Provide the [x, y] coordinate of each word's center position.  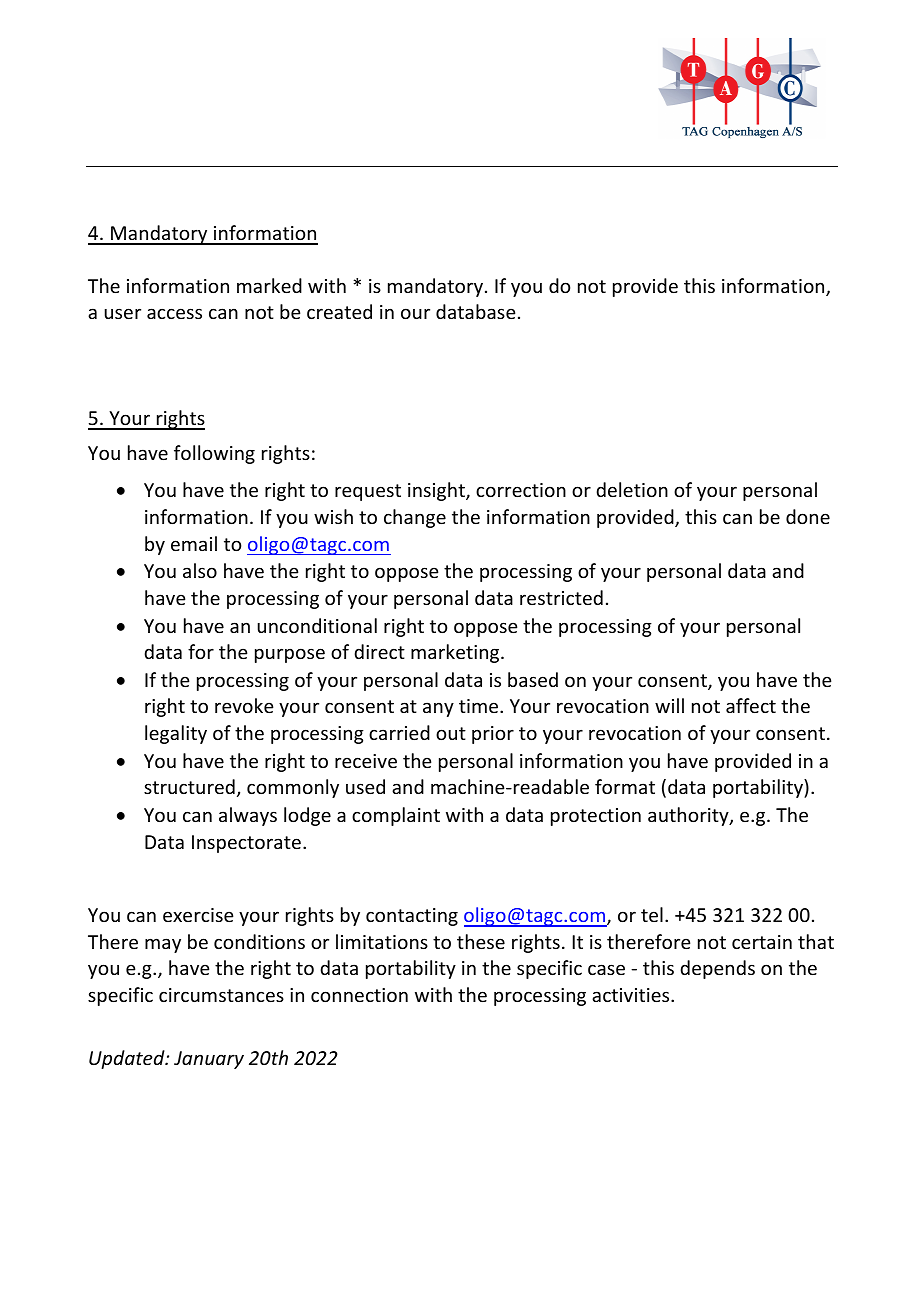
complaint [396, 816]
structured [189, 786]
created [339, 311]
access [174, 313]
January [209, 1060]
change [415, 518]
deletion [632, 489]
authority [689, 816]
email [194, 543]
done [808, 516]
